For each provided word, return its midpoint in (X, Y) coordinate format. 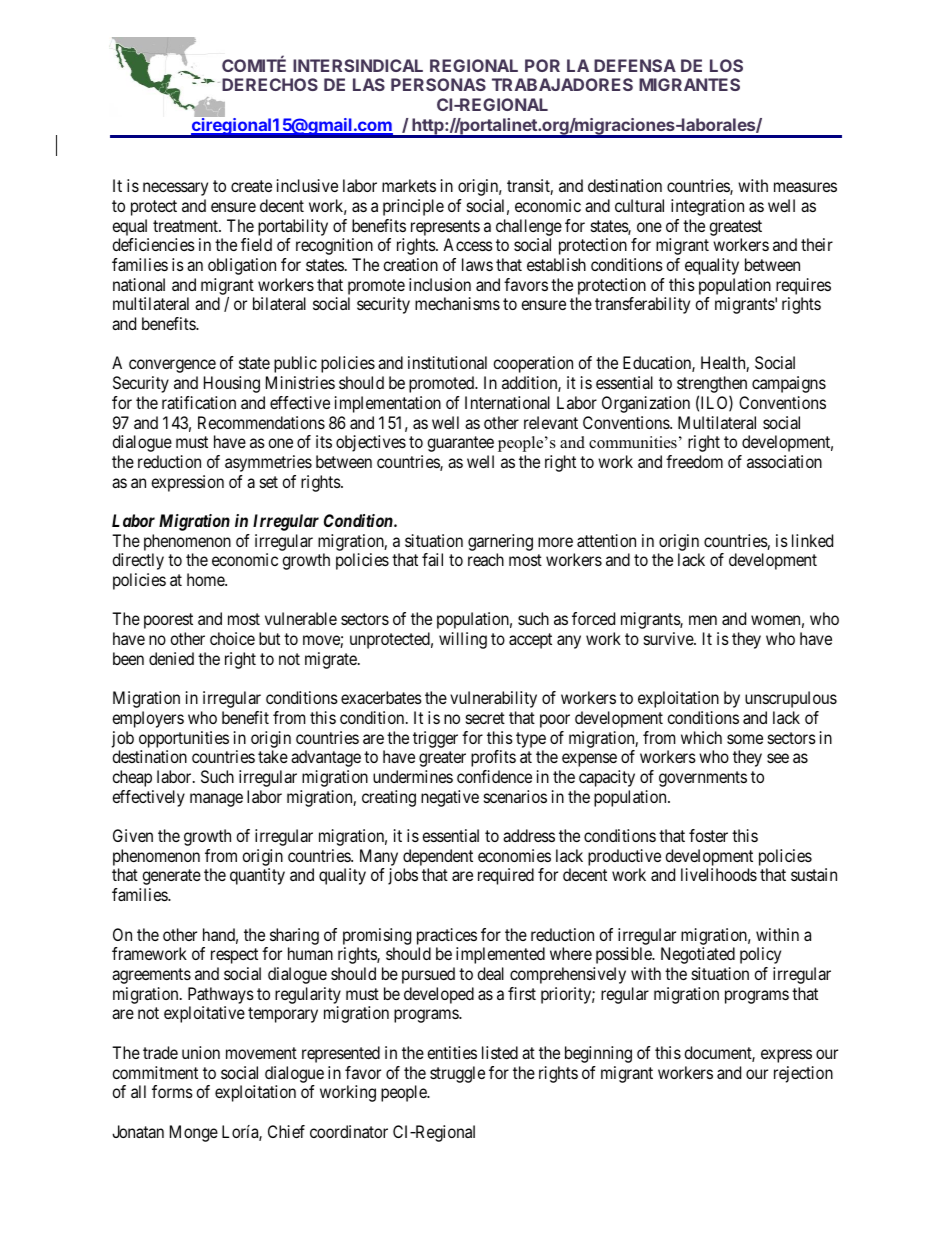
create (251, 186)
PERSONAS (438, 84)
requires (803, 286)
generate (171, 877)
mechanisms (457, 303)
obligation (242, 266)
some (745, 739)
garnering (500, 542)
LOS (726, 65)
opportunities (184, 739)
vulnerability (493, 699)
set (269, 482)
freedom (694, 461)
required (506, 876)
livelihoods (719, 874)
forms (172, 1091)
